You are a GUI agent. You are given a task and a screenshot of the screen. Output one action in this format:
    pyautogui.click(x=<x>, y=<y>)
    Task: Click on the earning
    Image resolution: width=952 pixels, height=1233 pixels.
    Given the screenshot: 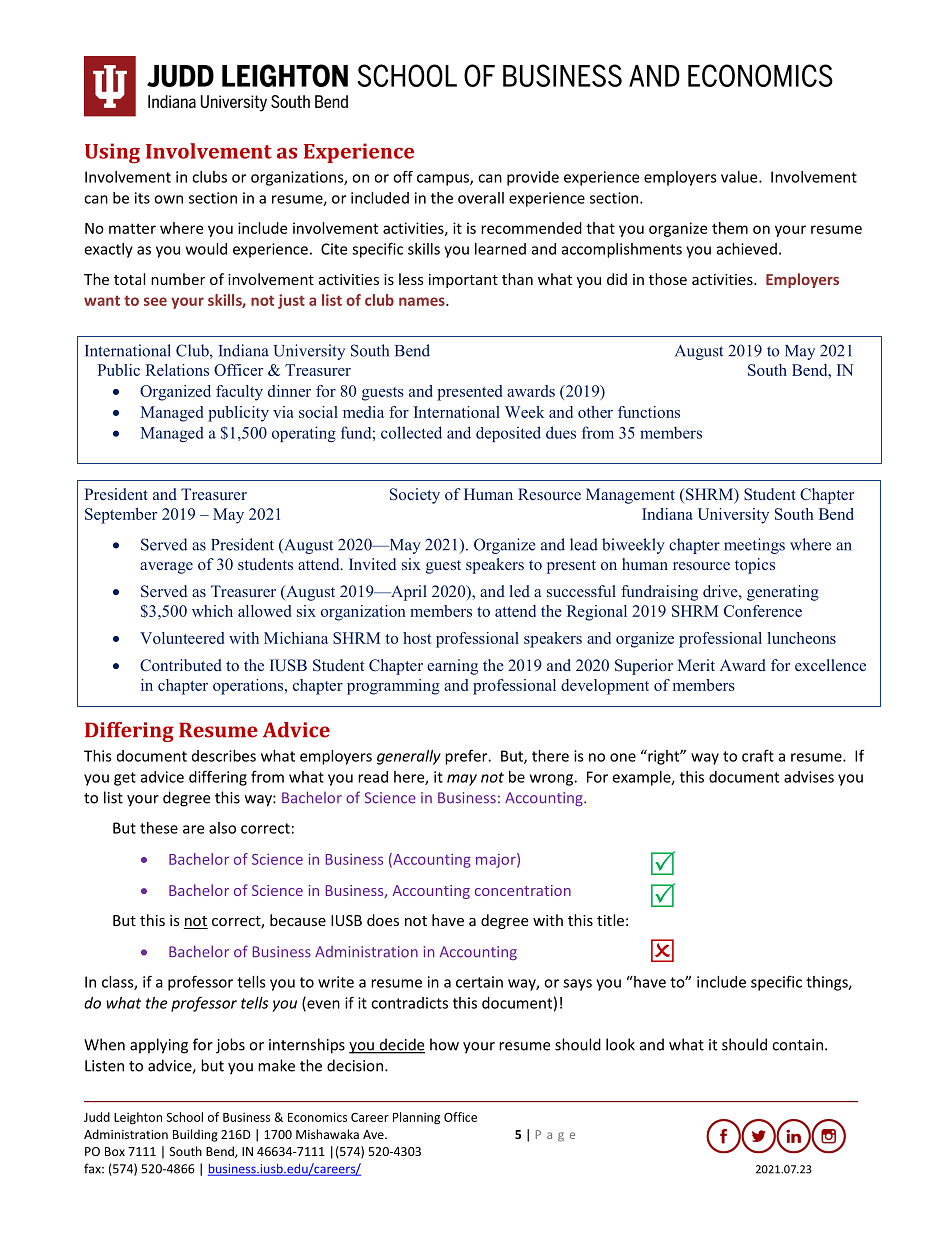 What is the action you would take?
    pyautogui.click(x=452, y=667)
